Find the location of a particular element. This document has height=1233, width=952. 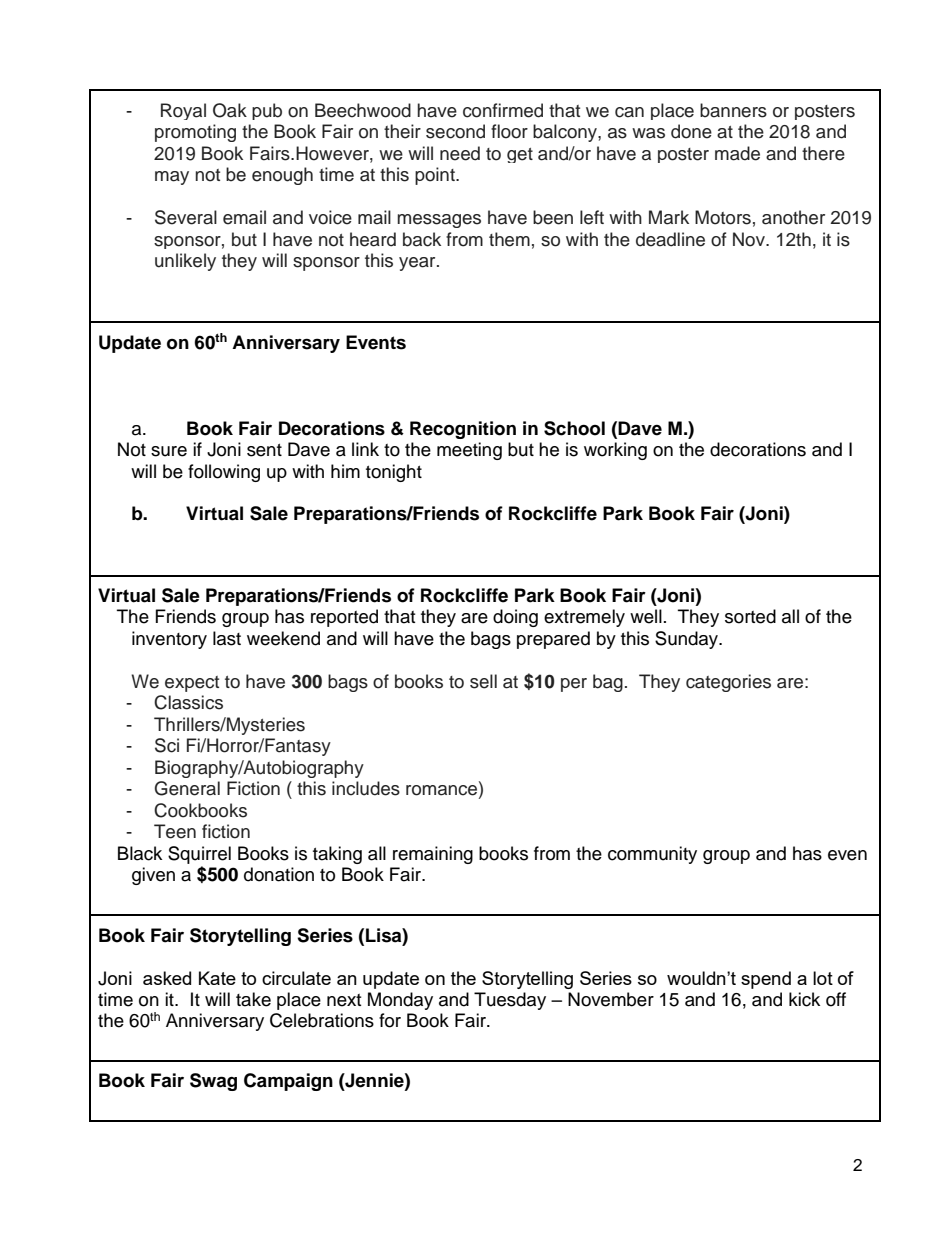

community is located at coordinates (652, 855).
